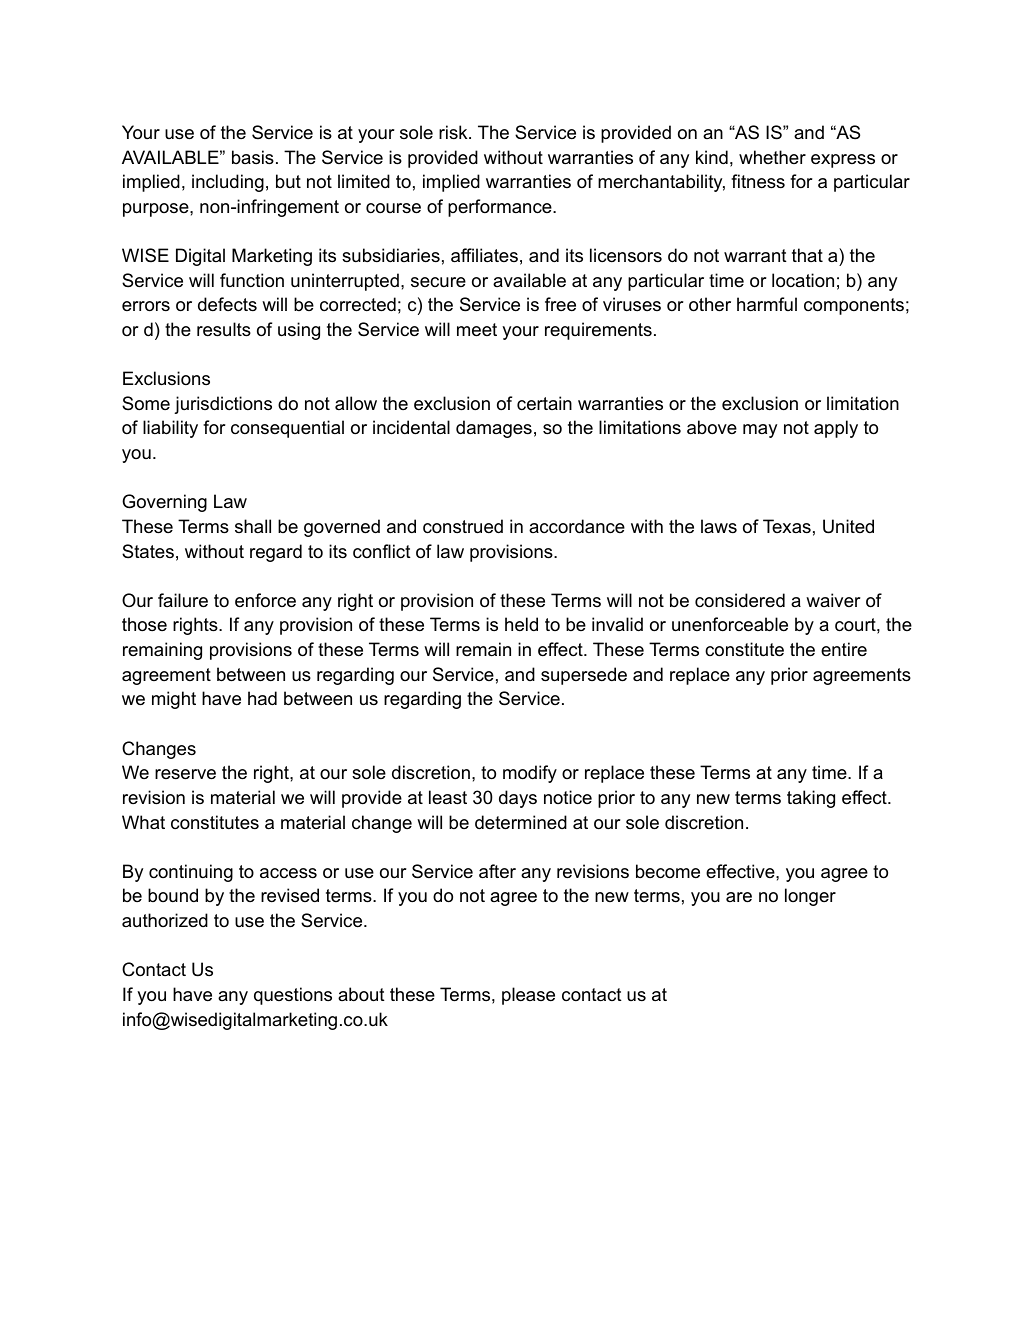  Describe the element at coordinates (293, 996) in the image. I see `questions` at that location.
